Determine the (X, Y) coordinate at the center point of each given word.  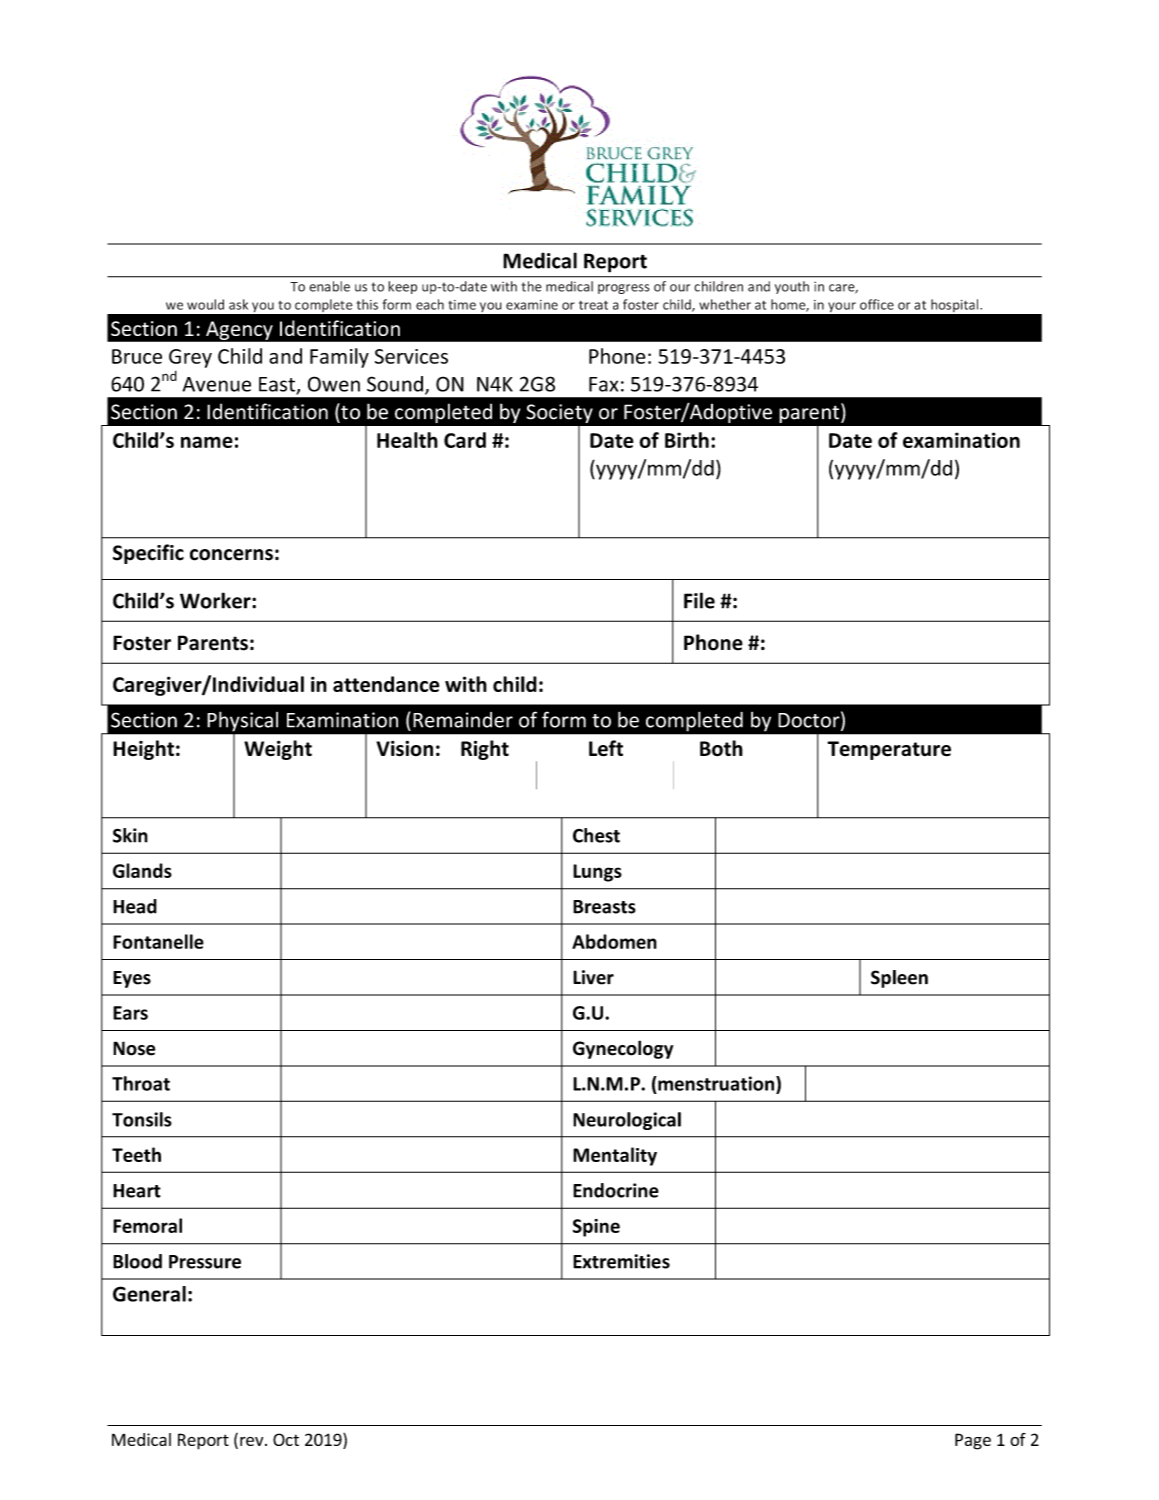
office (877, 304)
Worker (216, 600)
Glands (142, 870)
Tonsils (142, 1119)
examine (532, 305)
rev (253, 1441)
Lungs (597, 873)
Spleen (899, 979)
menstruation (716, 1083)
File (699, 600)
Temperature (889, 750)
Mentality (615, 1156)
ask (238, 304)
